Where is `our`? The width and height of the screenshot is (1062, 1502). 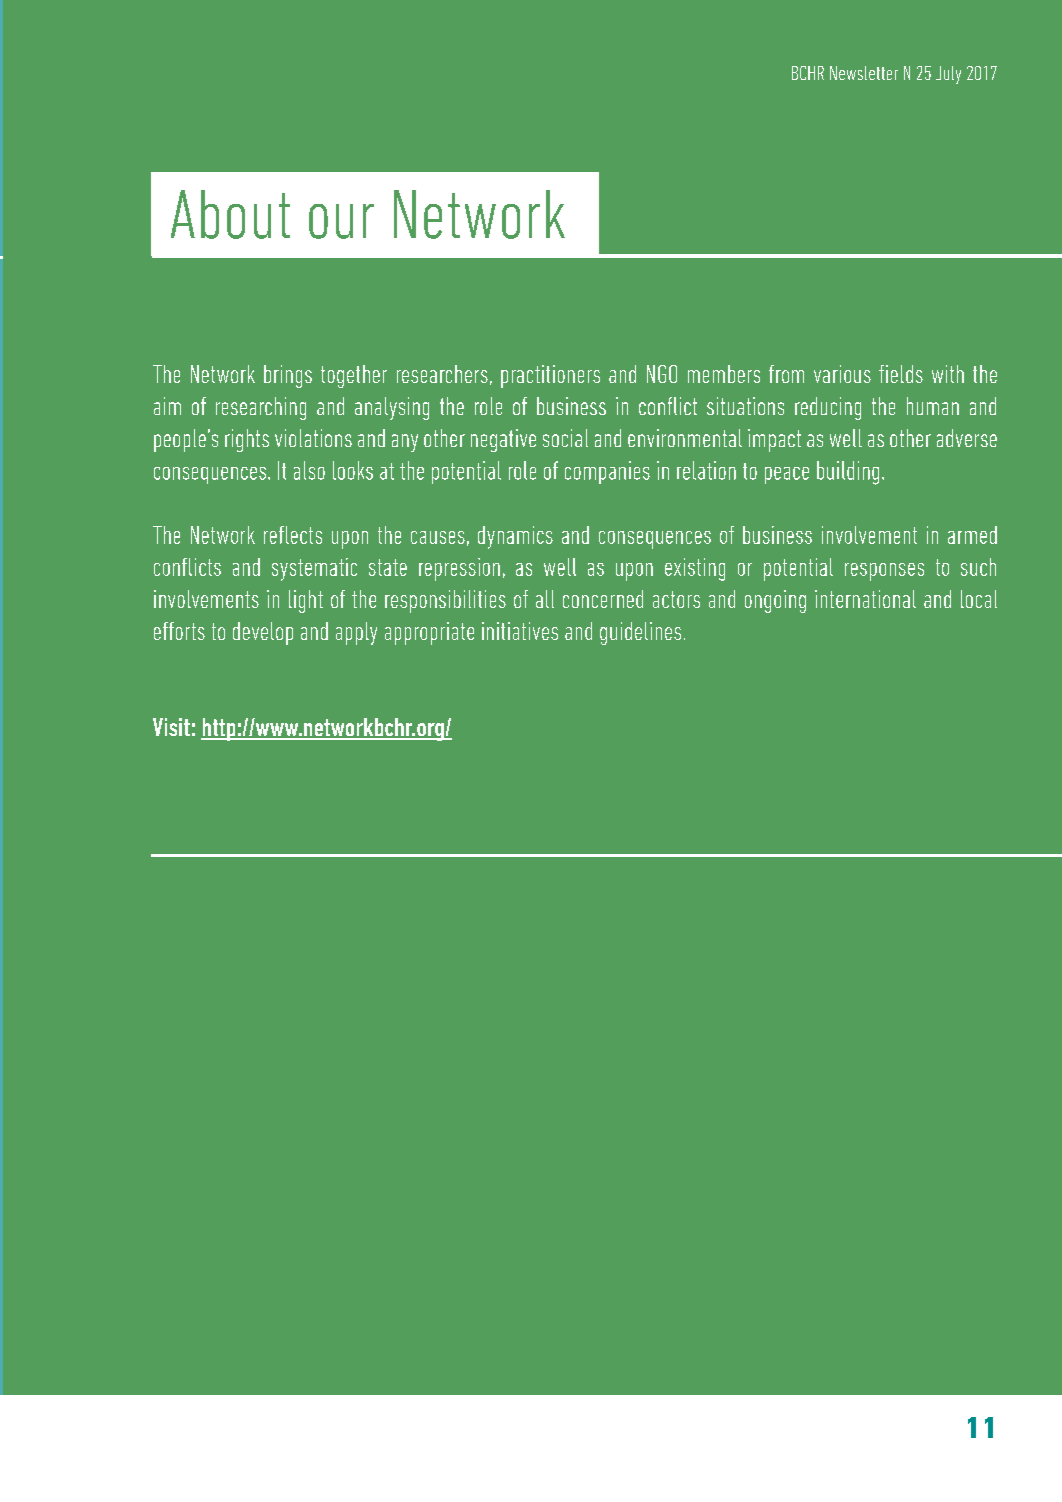 our is located at coordinates (341, 221).
